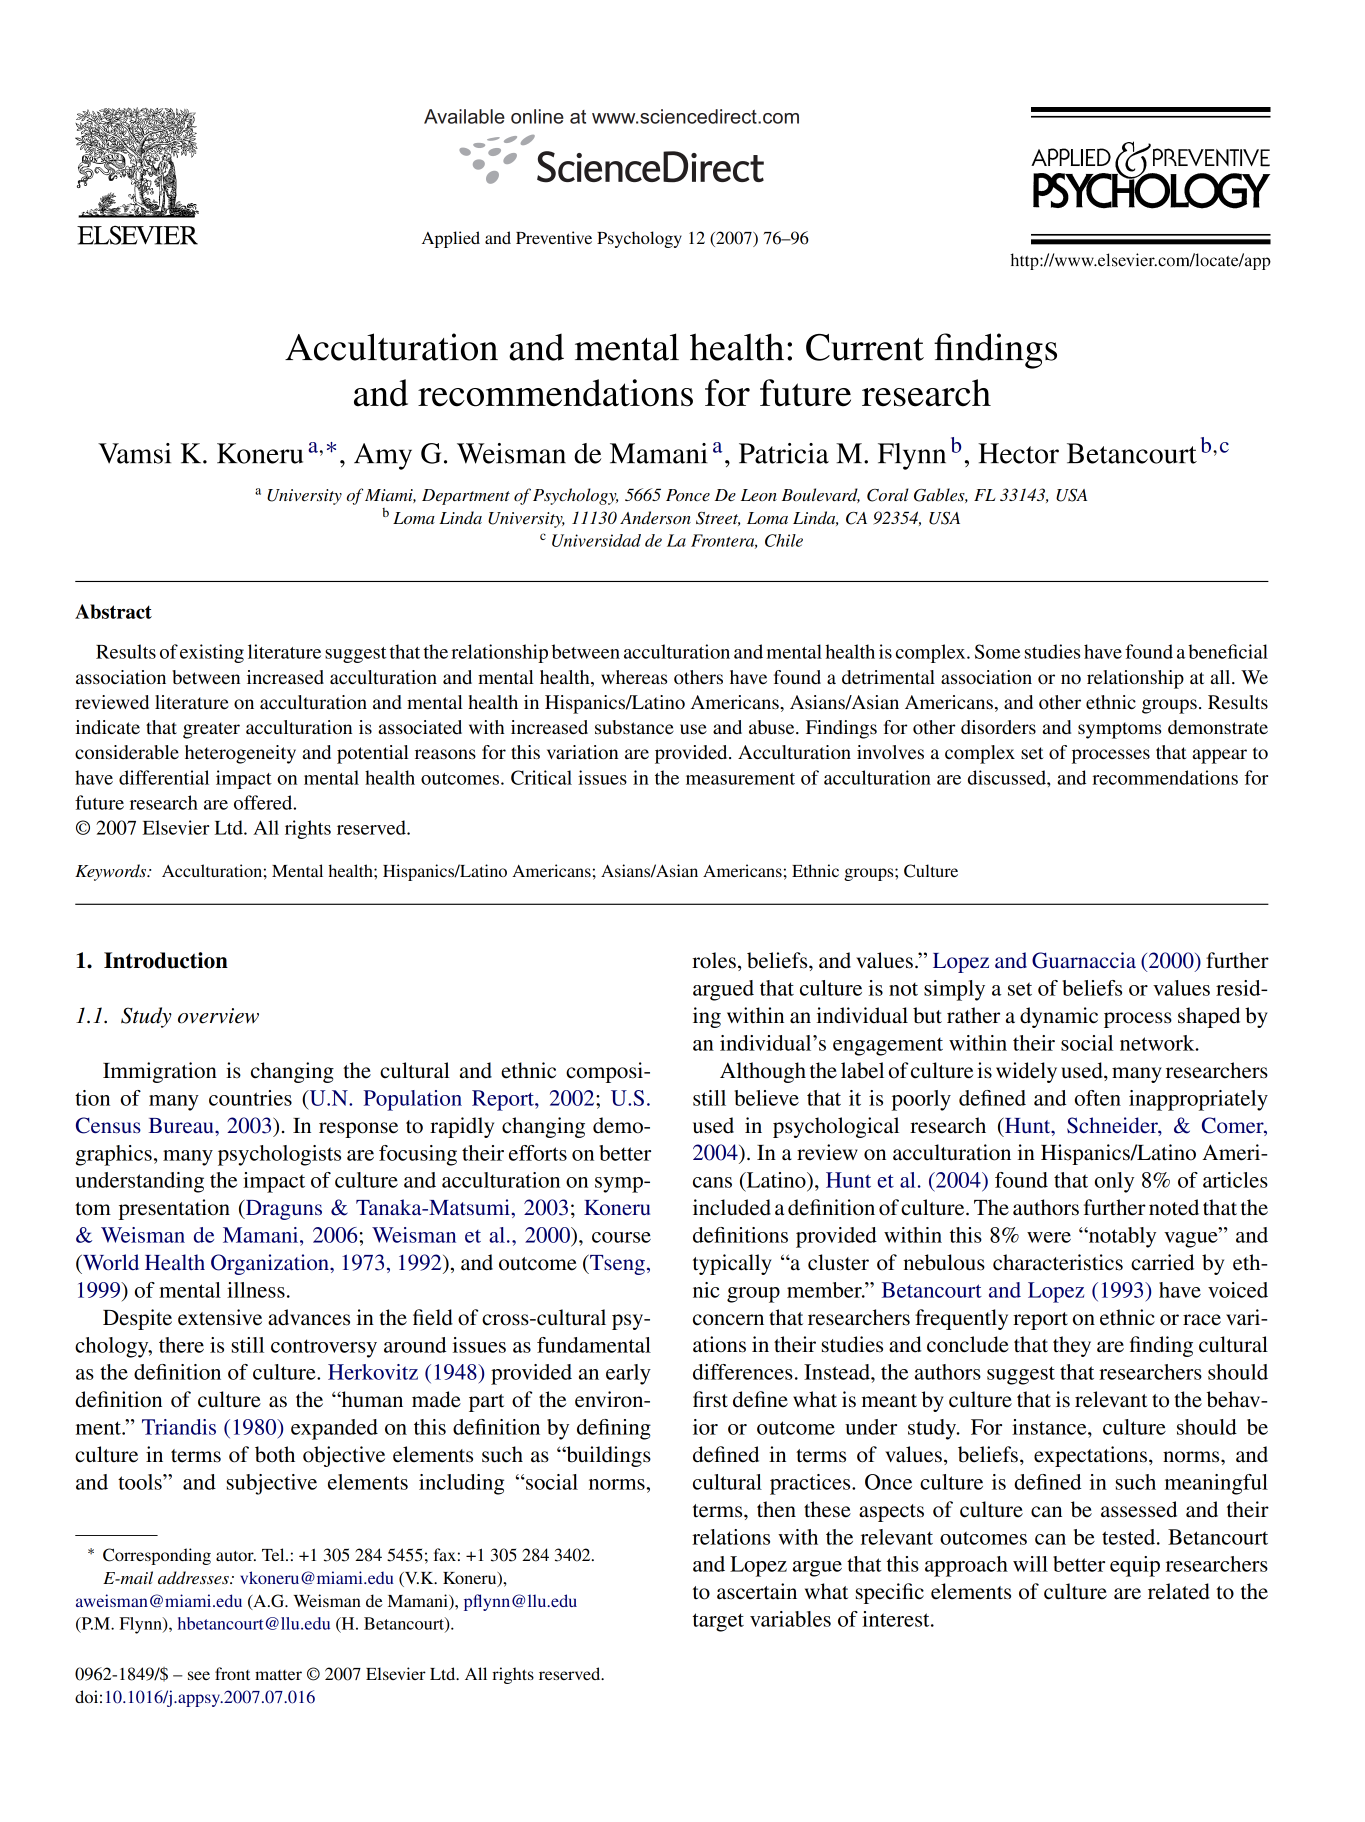 The width and height of the page is (1365, 1822). I want to click on Vamsi, so click(134, 453).
